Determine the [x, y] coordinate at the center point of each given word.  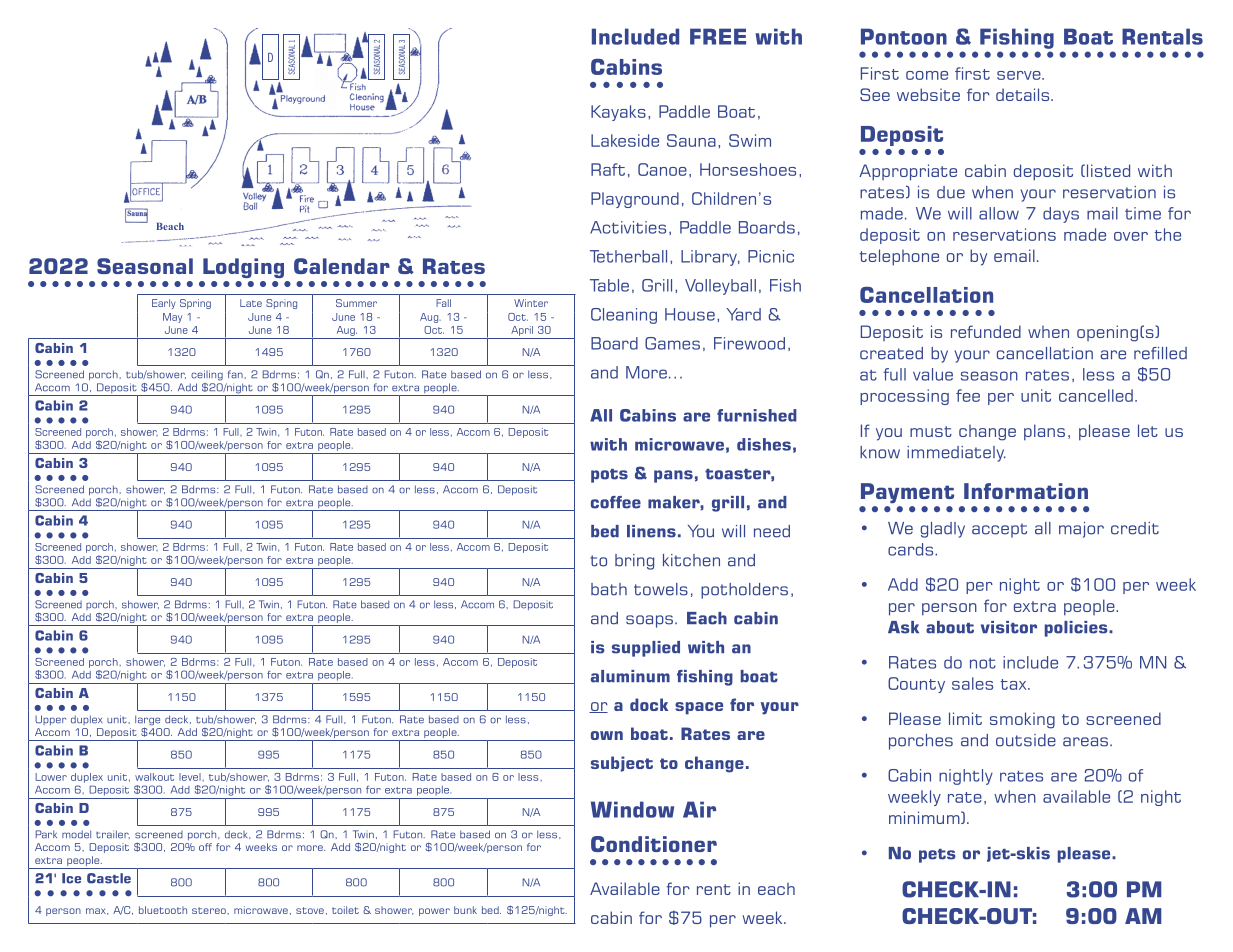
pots [609, 476]
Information [1026, 491]
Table [609, 285]
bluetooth [163, 910]
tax [1015, 684]
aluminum [630, 676]
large [147, 721]
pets [937, 856]
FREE [718, 36]
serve [1020, 75]
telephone [899, 257]
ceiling [207, 375]
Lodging [243, 268]
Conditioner [654, 844]
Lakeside [625, 140]
